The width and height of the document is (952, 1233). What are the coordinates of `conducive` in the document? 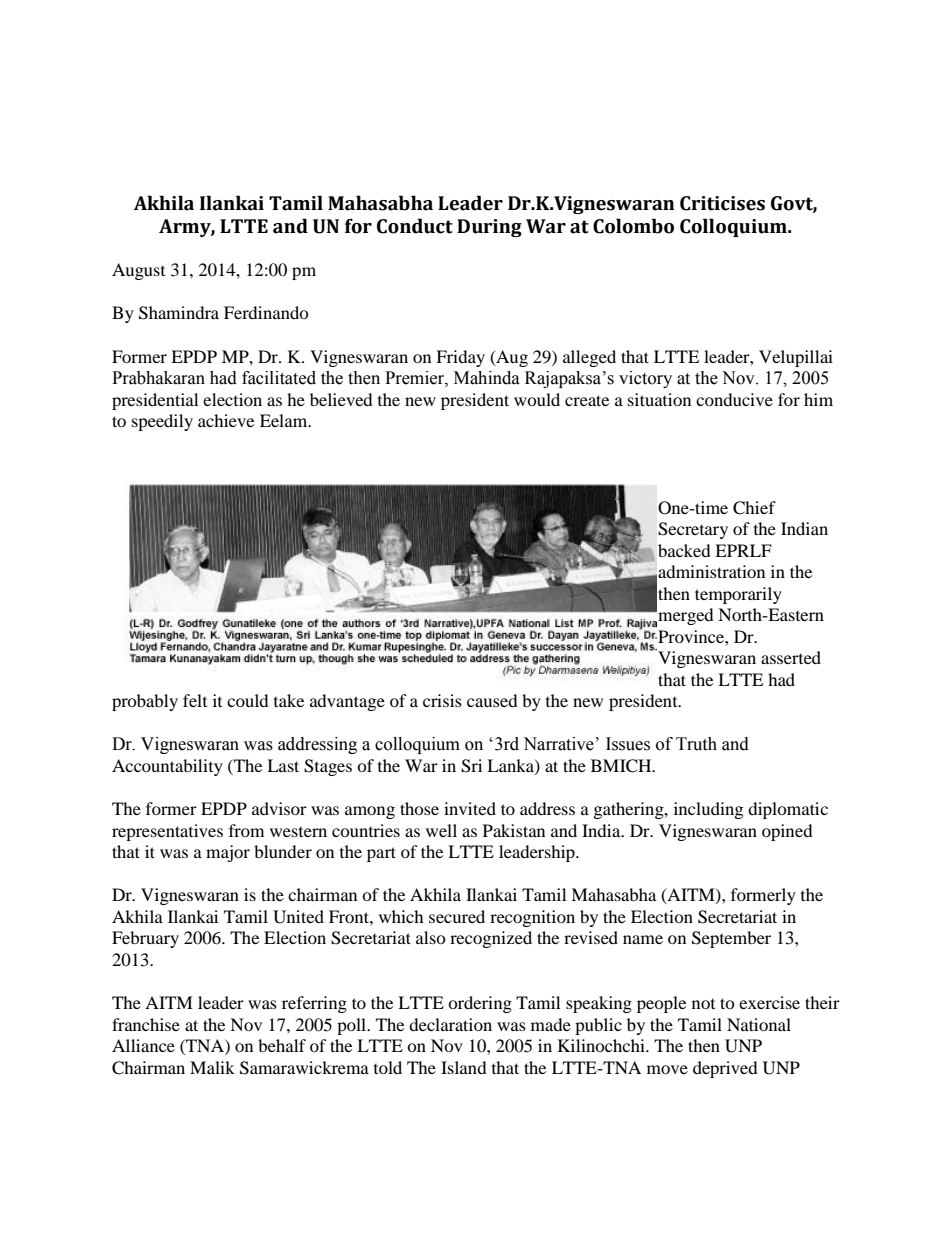 It's located at (734, 399).
